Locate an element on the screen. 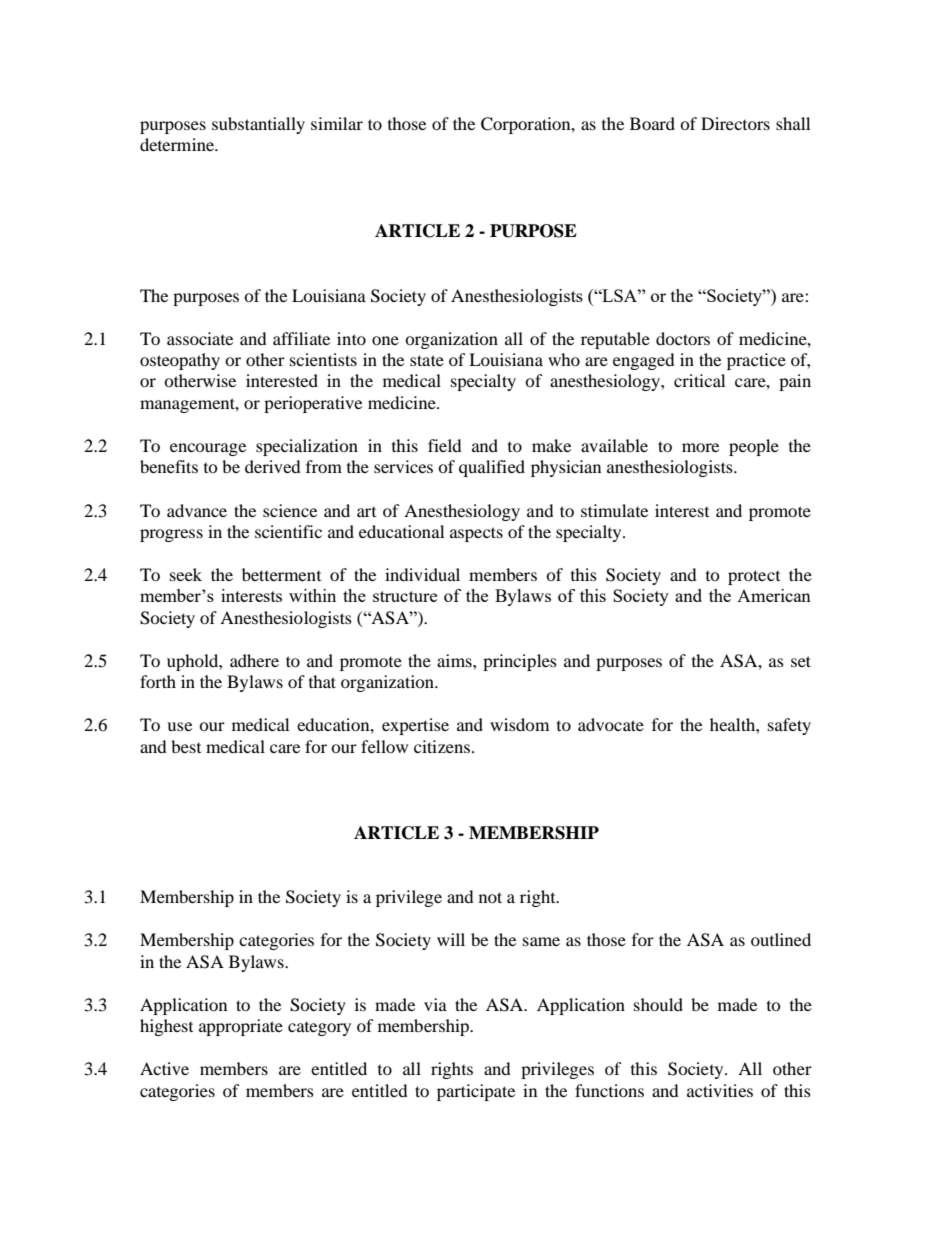 The height and width of the screenshot is (1233, 952). adhere is located at coordinates (254, 660).
